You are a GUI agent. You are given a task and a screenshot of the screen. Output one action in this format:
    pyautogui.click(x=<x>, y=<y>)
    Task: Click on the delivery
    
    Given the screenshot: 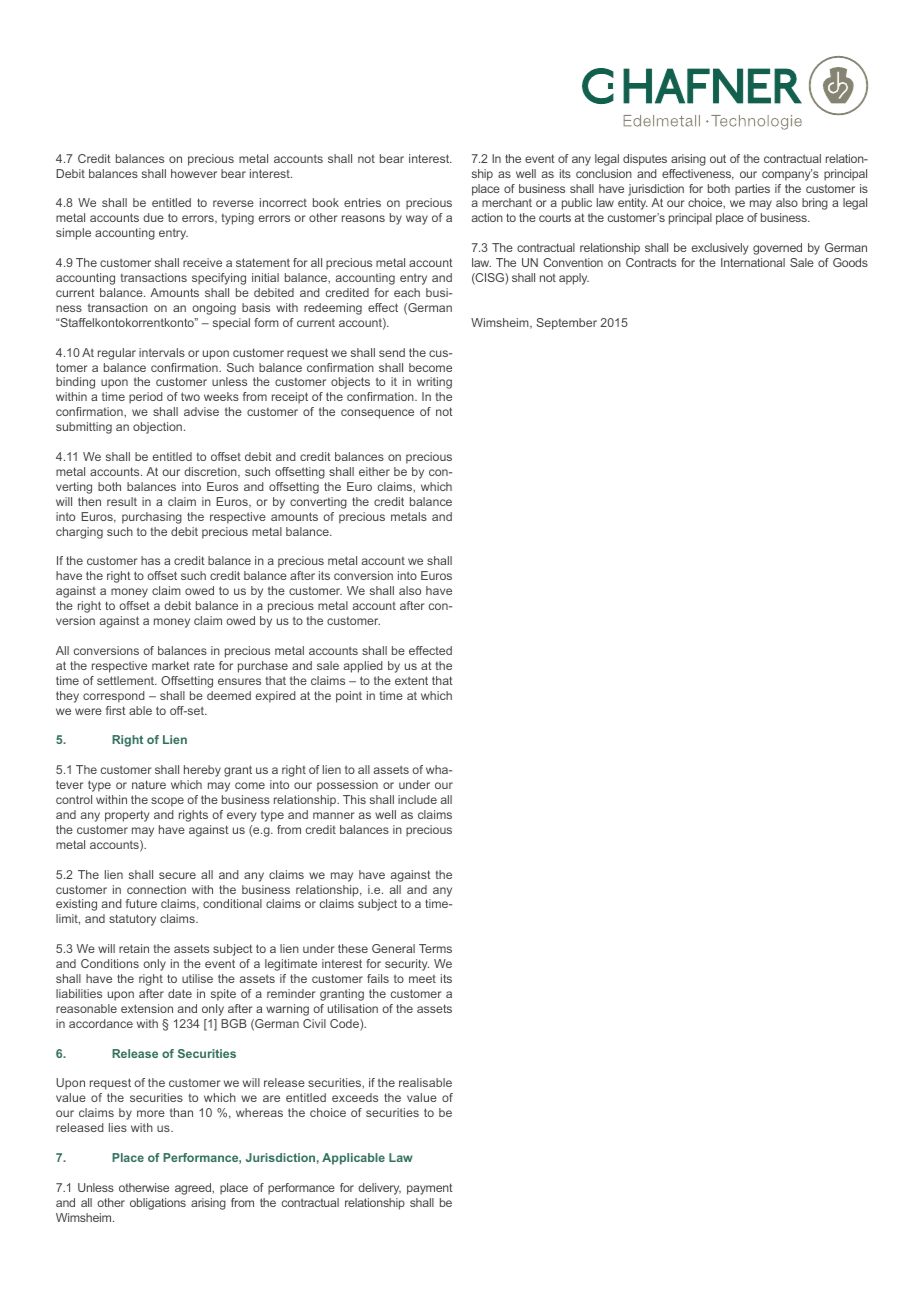 What is the action you would take?
    pyautogui.click(x=379, y=1189)
